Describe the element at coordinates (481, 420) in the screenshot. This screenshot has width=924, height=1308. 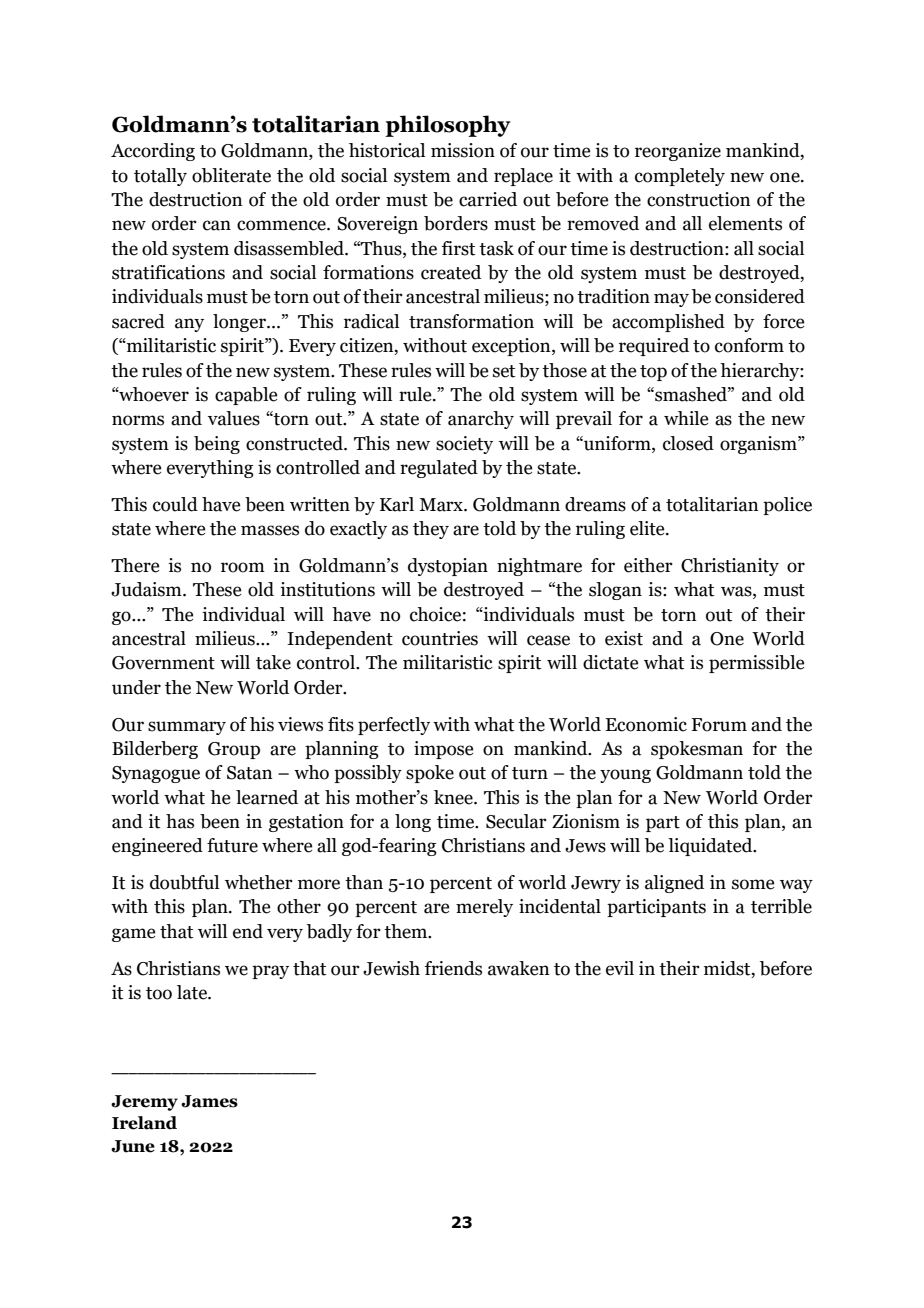
I see `anarchy` at that location.
